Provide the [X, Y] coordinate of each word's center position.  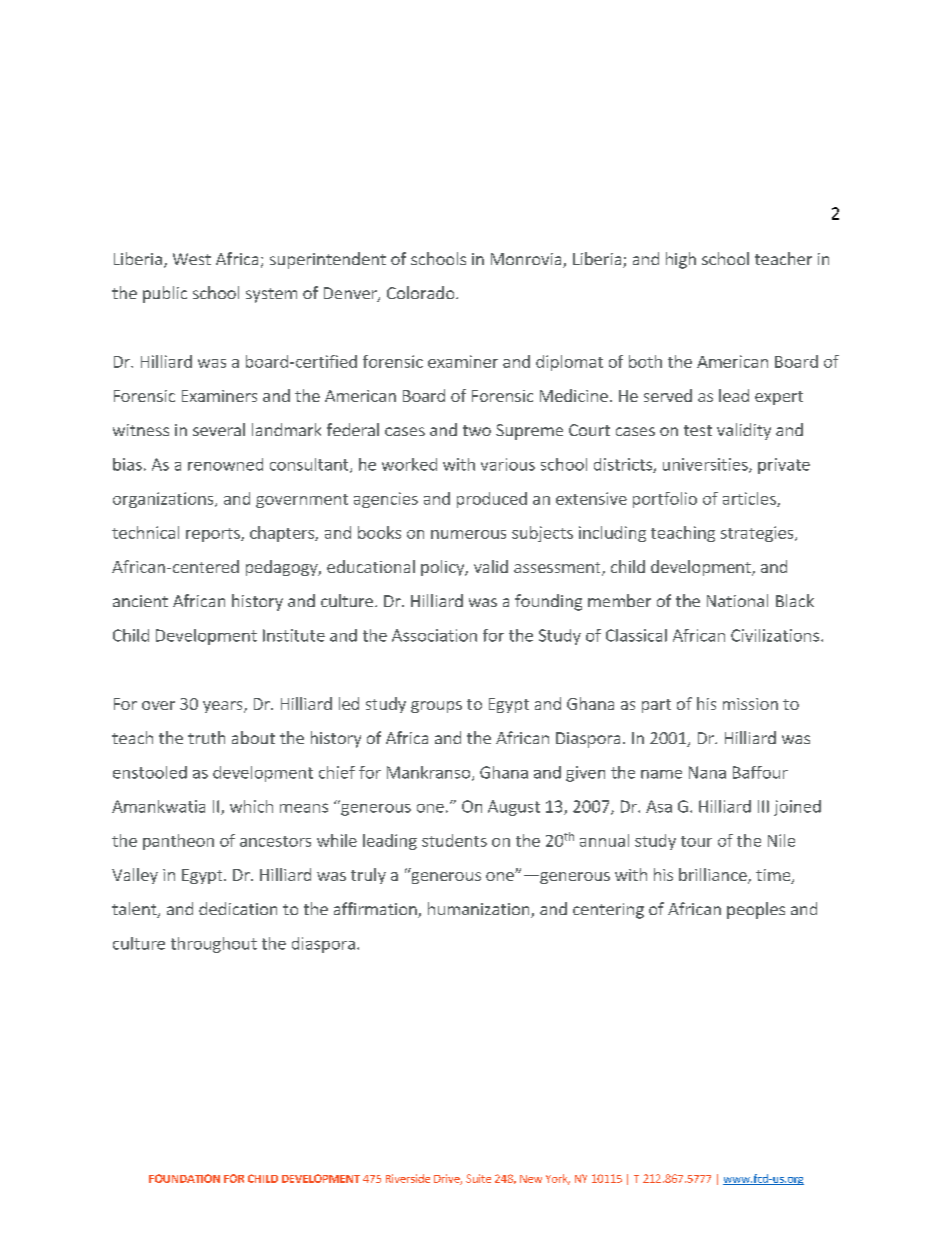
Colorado [422, 292]
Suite [478, 1178]
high [681, 260]
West [192, 259]
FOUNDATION [184, 1178]
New [531, 1179]
